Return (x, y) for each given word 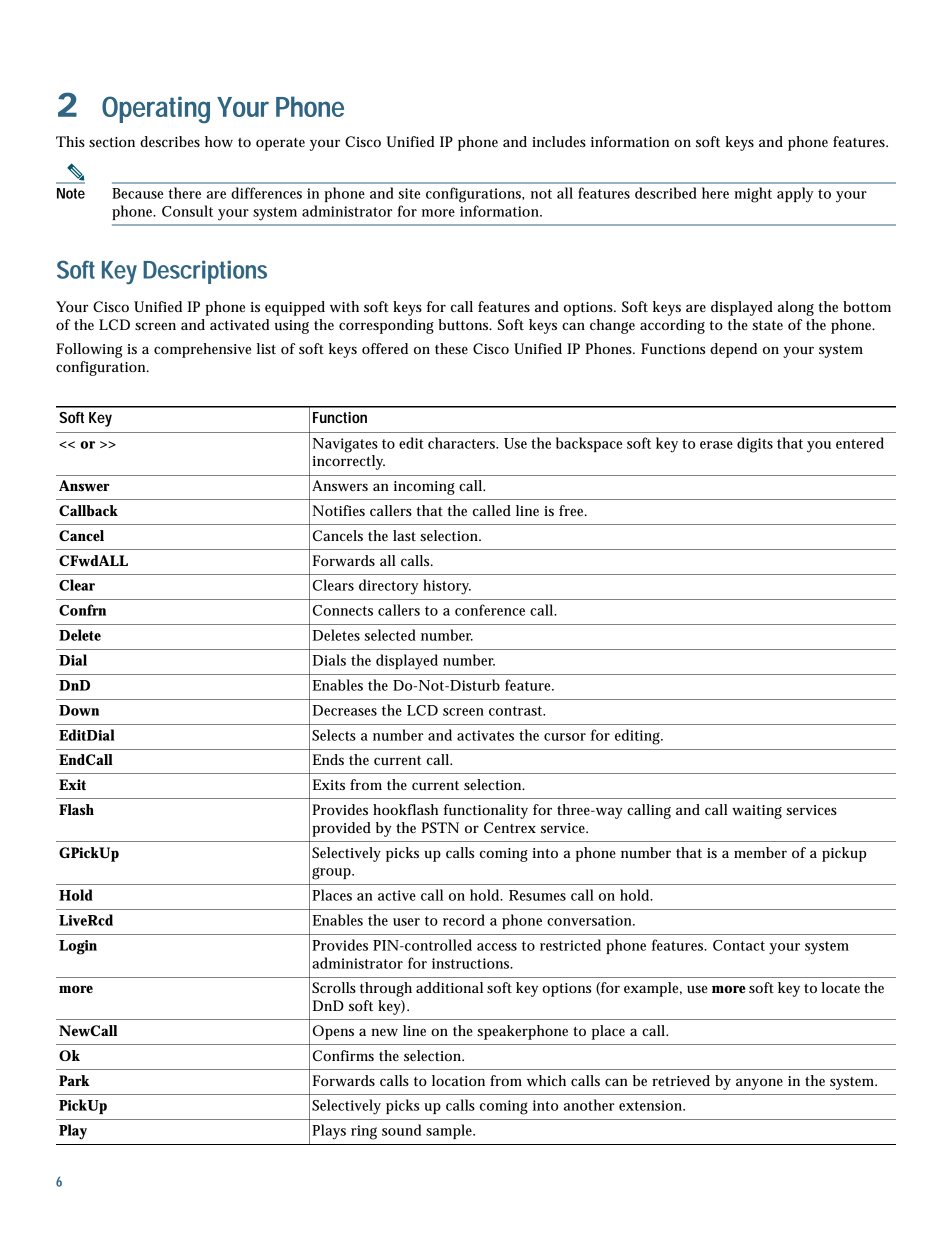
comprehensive (202, 350)
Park (74, 1080)
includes (559, 141)
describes (170, 141)
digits (755, 445)
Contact (739, 945)
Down (79, 710)
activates (485, 735)
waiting (757, 812)
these (451, 348)
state (767, 325)
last (404, 535)
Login (78, 947)
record (464, 920)
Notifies (339, 510)
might (753, 195)
